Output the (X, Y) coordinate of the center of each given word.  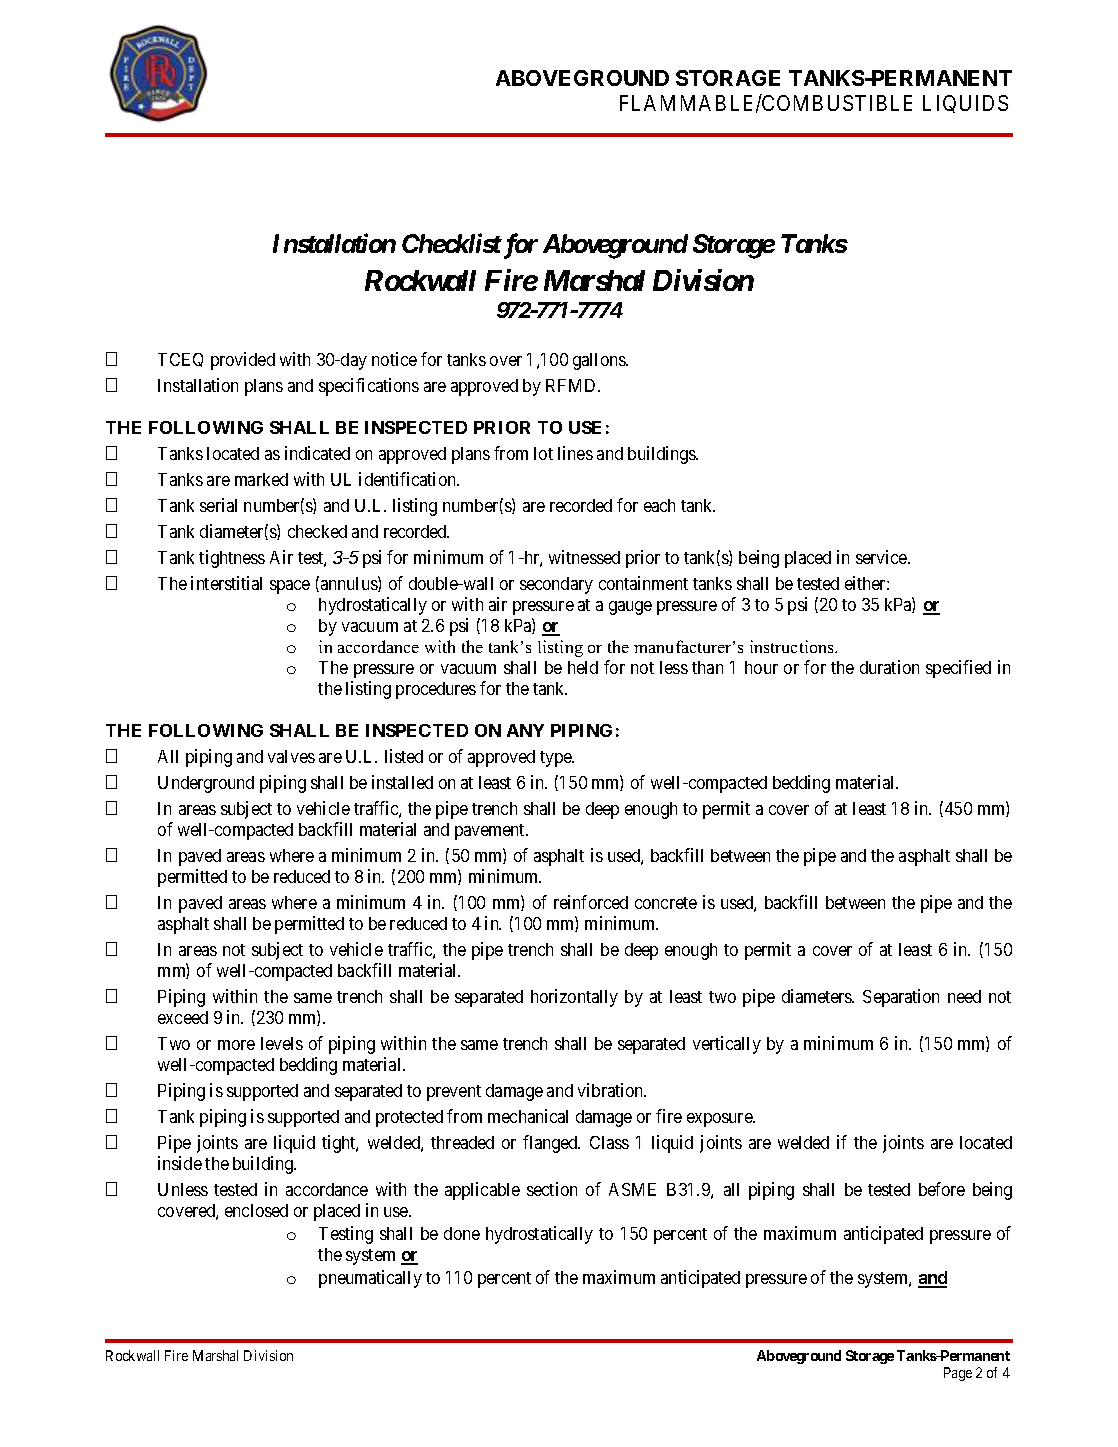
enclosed (256, 1210)
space (290, 587)
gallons (600, 361)
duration (889, 667)
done (462, 1233)
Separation (901, 998)
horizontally (574, 998)
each (659, 505)
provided (243, 361)
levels (282, 1043)
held (583, 667)
